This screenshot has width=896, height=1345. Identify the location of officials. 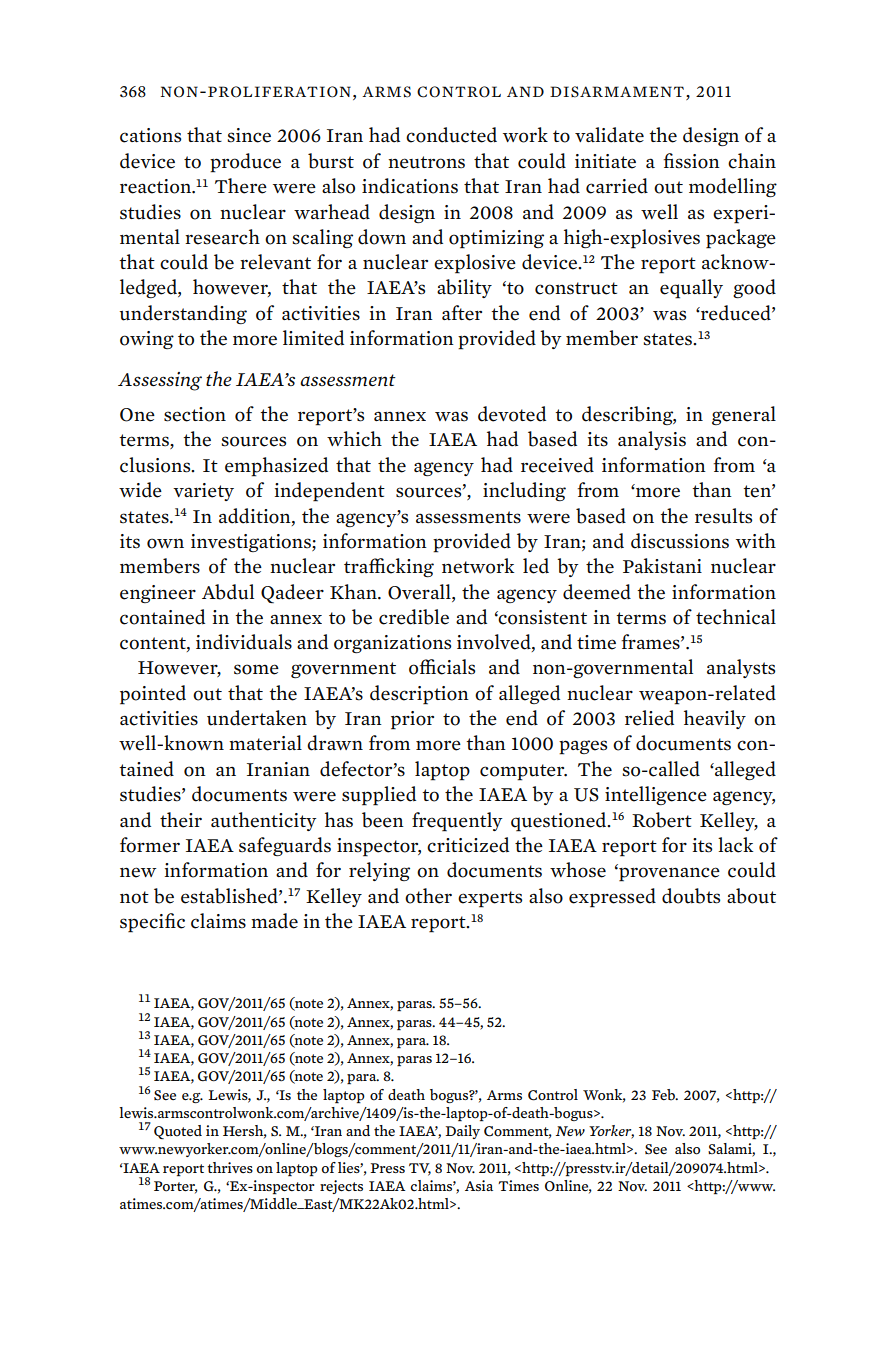
(442, 667).
